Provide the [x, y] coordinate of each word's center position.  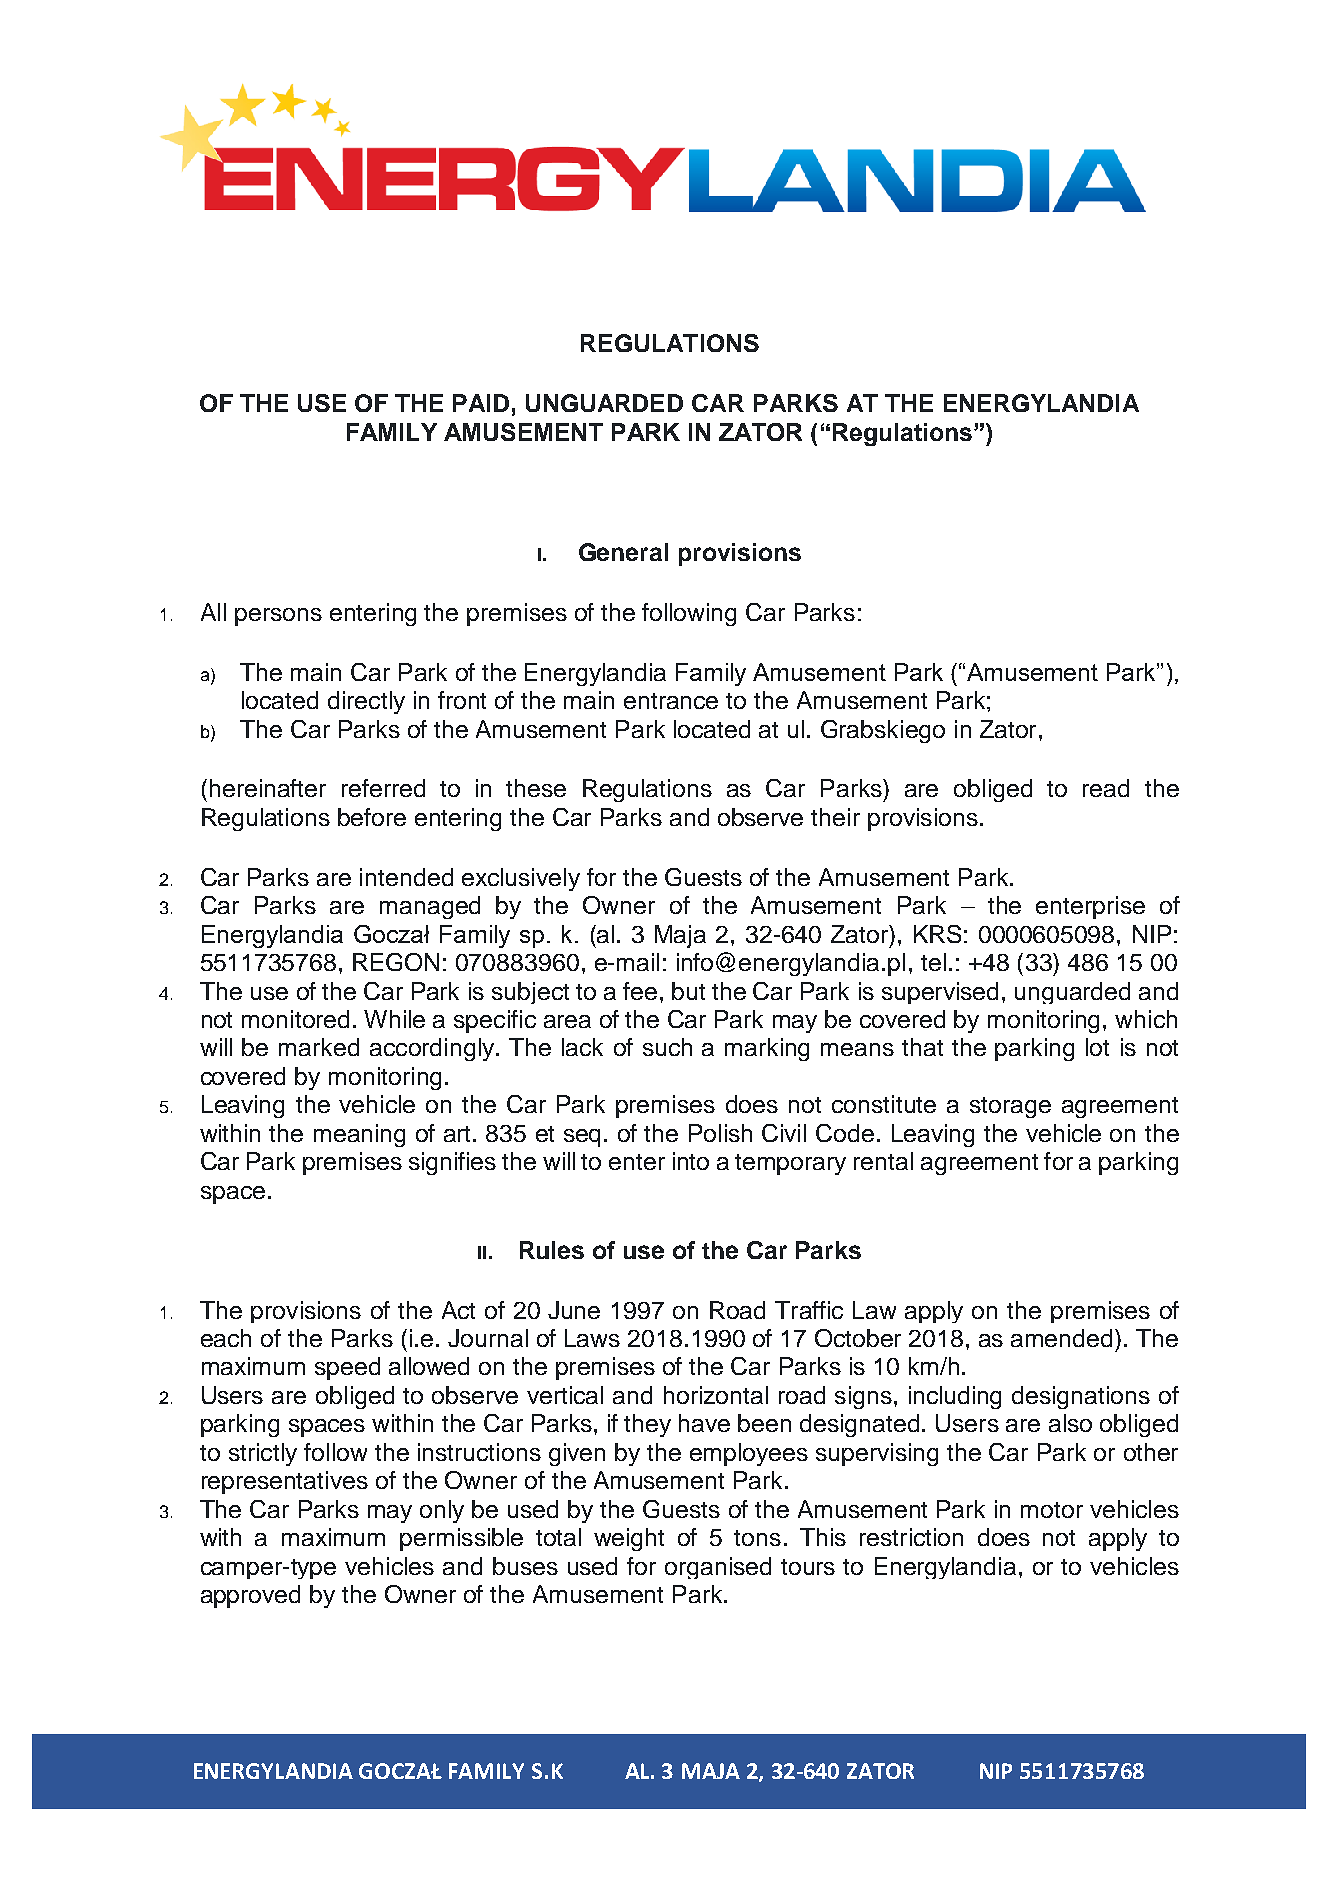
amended [1061, 1338]
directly [366, 702]
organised [718, 1568]
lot [1097, 1047]
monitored [295, 1019]
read [1106, 788]
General [623, 552]
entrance [671, 701]
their [835, 817]
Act [458, 1310]
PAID [481, 403]
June [574, 1310]
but [688, 991]
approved [250, 1596]
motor [1052, 1510]
